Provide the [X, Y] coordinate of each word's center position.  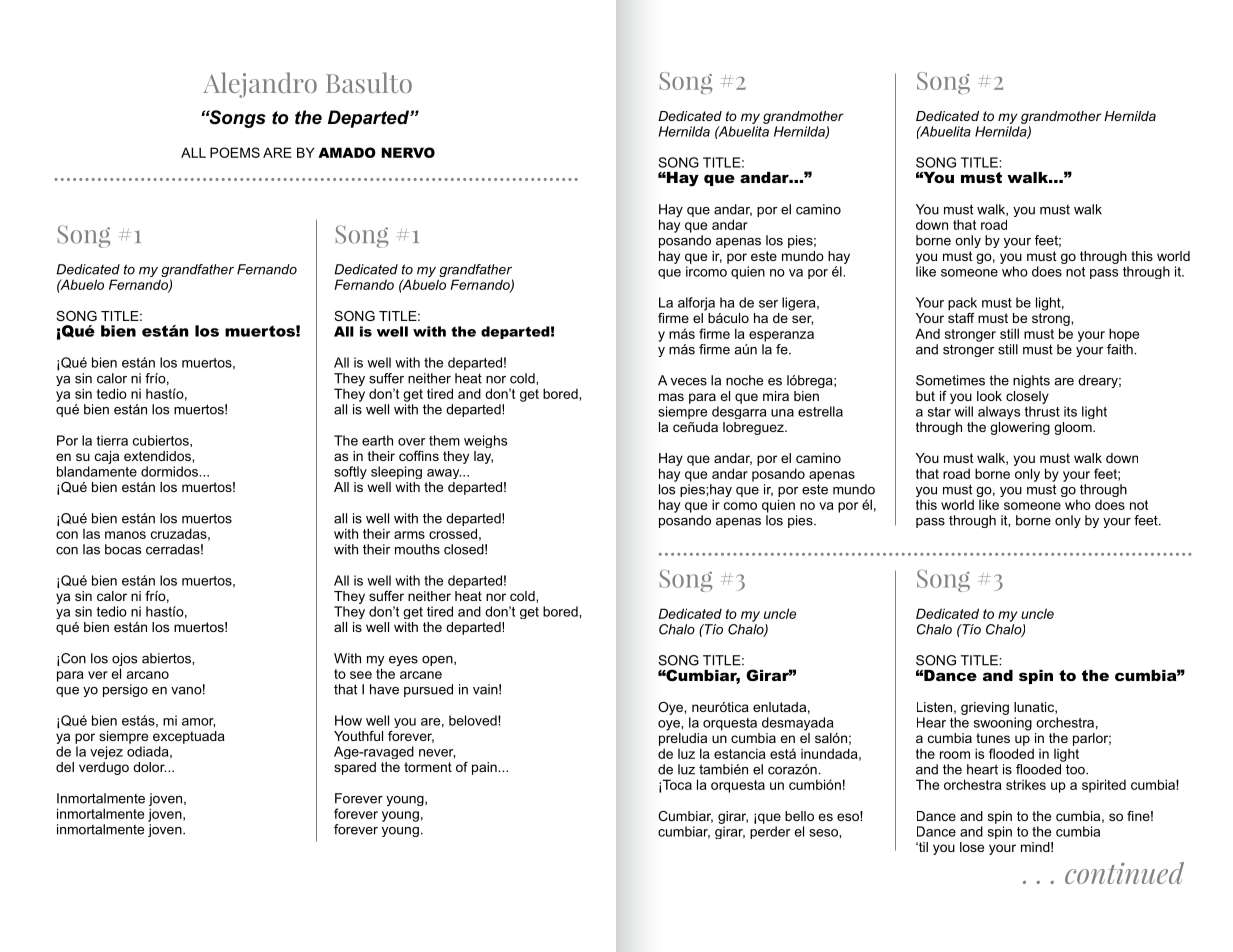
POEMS [235, 152]
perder [770, 832]
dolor [149, 767]
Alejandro [260, 85]
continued [1124, 873]
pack [962, 304]
